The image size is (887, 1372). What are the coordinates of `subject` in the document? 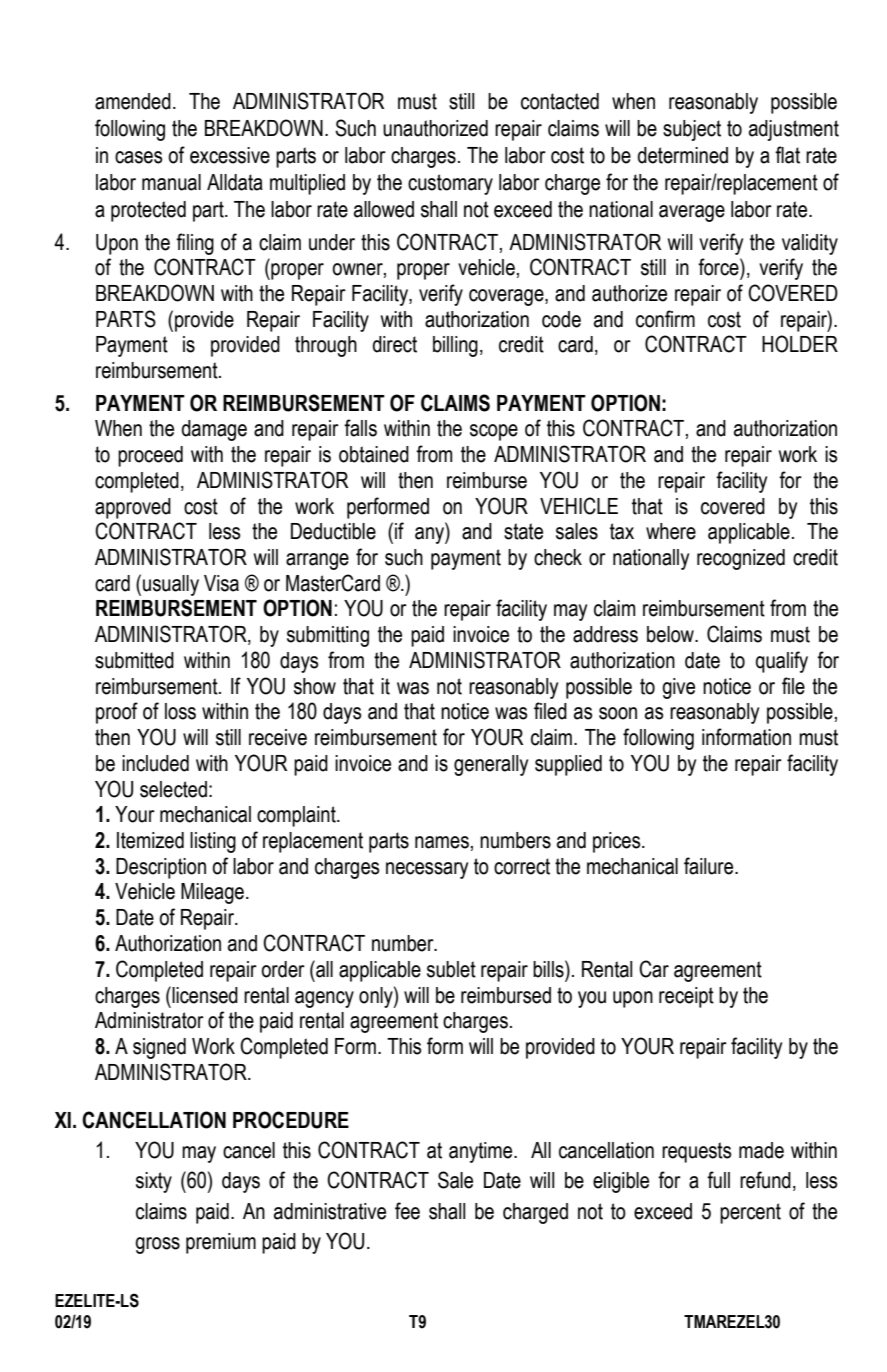 It's located at (692, 130).
